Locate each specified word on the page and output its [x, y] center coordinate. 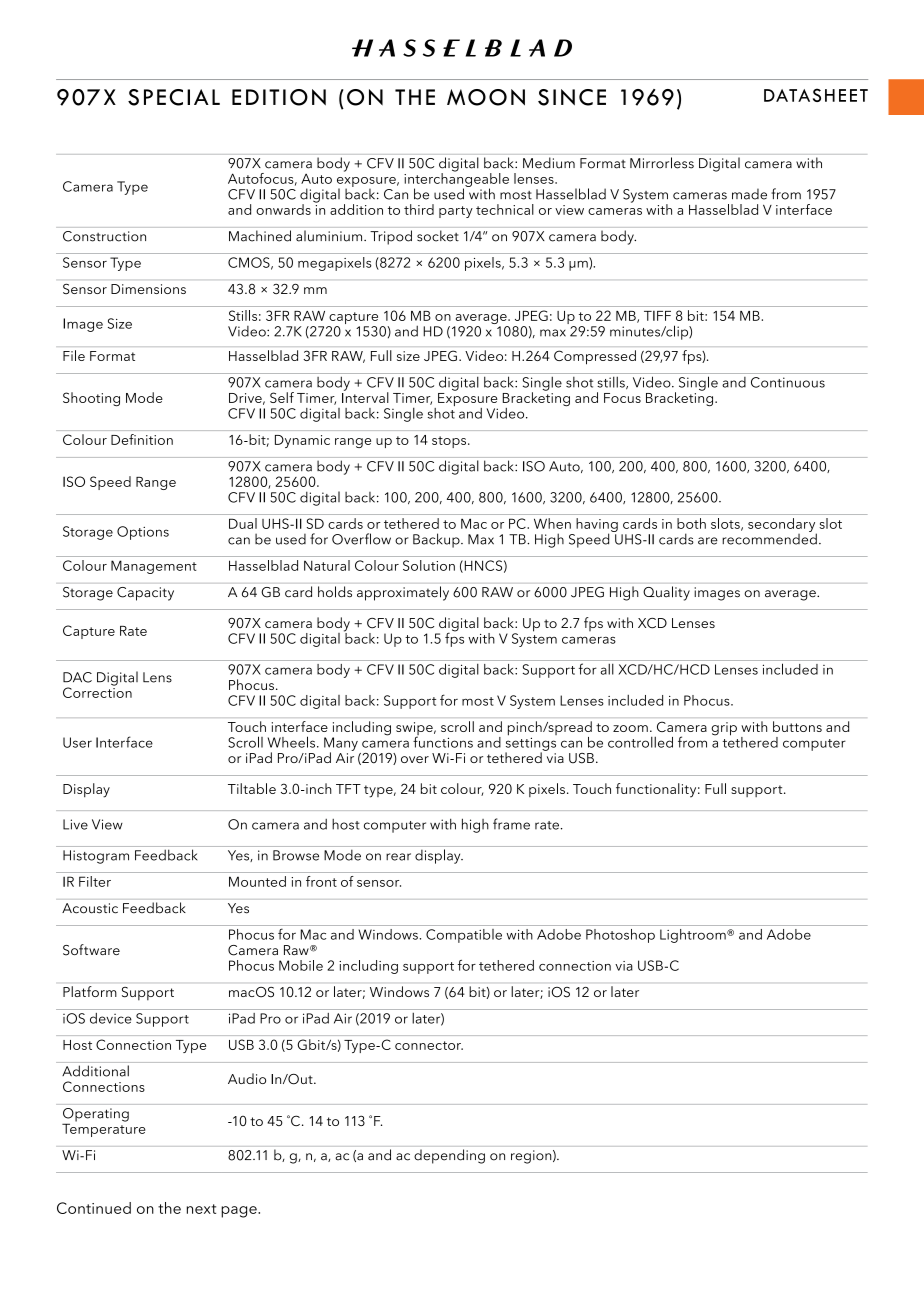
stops [449, 442]
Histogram [96, 857]
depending [449, 1156]
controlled [640, 742]
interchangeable [456, 180]
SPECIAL [174, 97]
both [691, 523]
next [201, 1209]
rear [398, 857]
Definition [142, 439]
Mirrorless [662, 163]
